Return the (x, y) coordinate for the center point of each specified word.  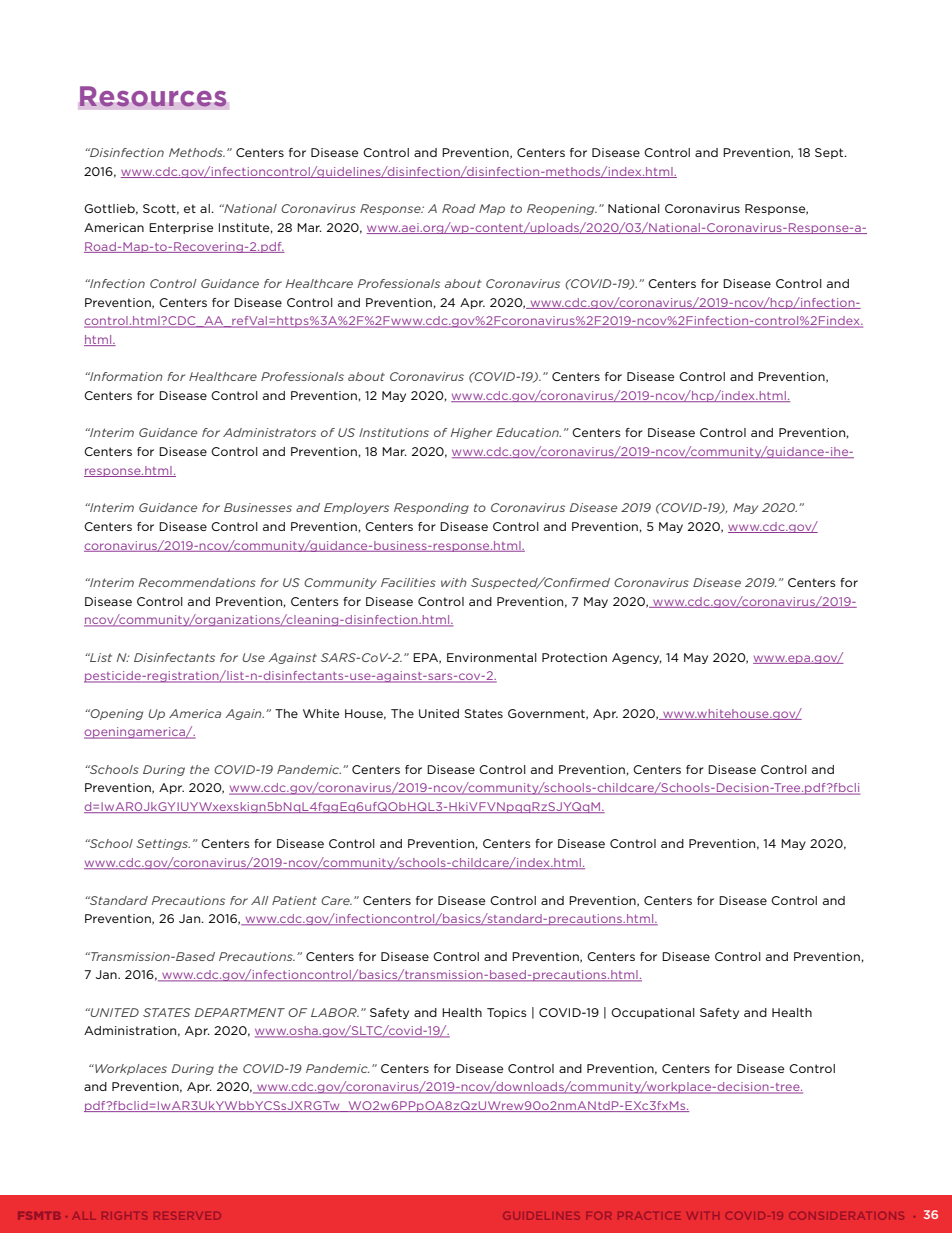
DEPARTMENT (239, 1012)
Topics (507, 1013)
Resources (153, 96)
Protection (574, 657)
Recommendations (197, 582)
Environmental (492, 657)
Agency (637, 658)
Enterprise (181, 228)
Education (528, 432)
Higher (471, 433)
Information (125, 376)
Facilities (408, 582)
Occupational (653, 1013)
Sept (830, 153)
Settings (163, 844)
